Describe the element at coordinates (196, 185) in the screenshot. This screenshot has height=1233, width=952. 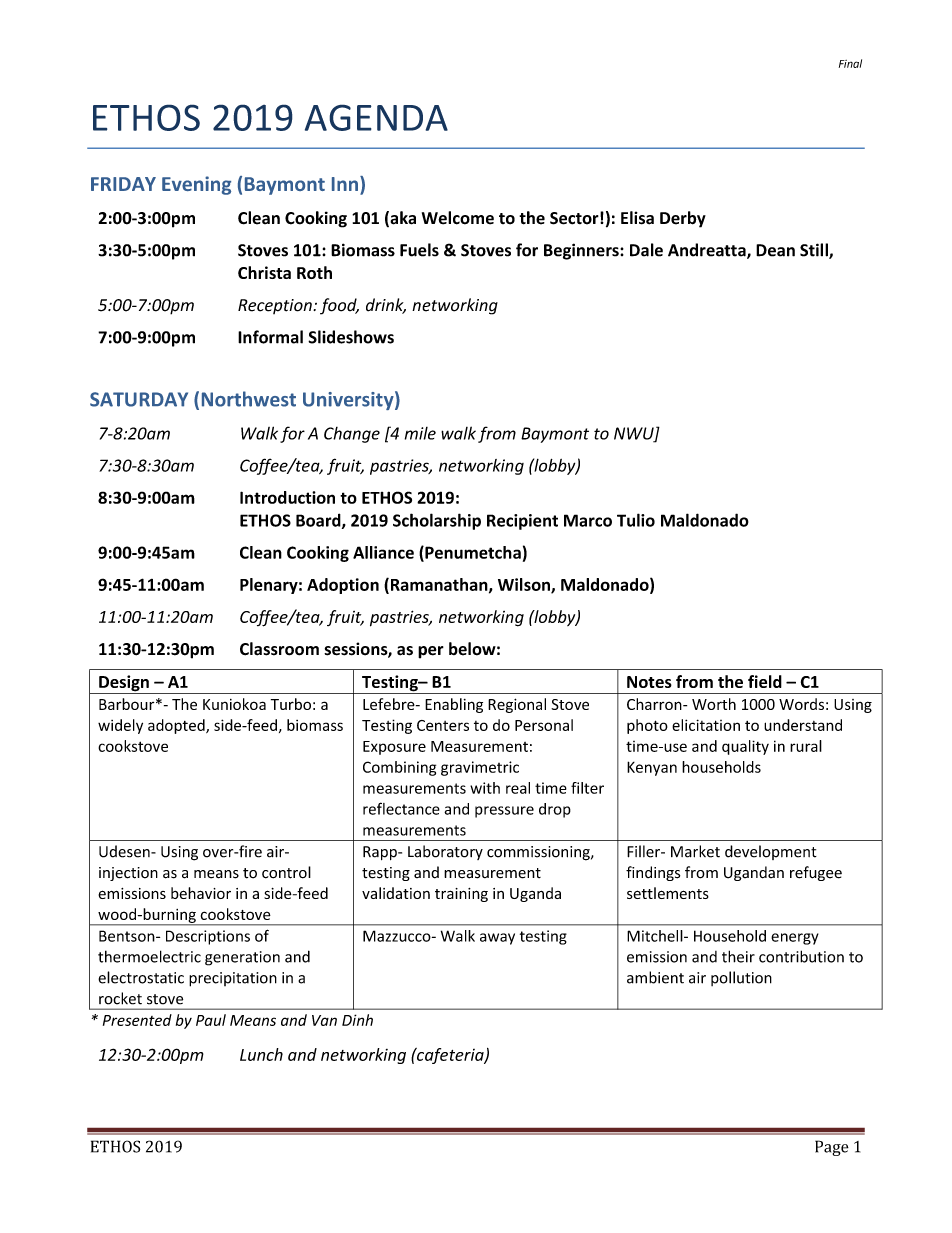
I see `Evening` at that location.
